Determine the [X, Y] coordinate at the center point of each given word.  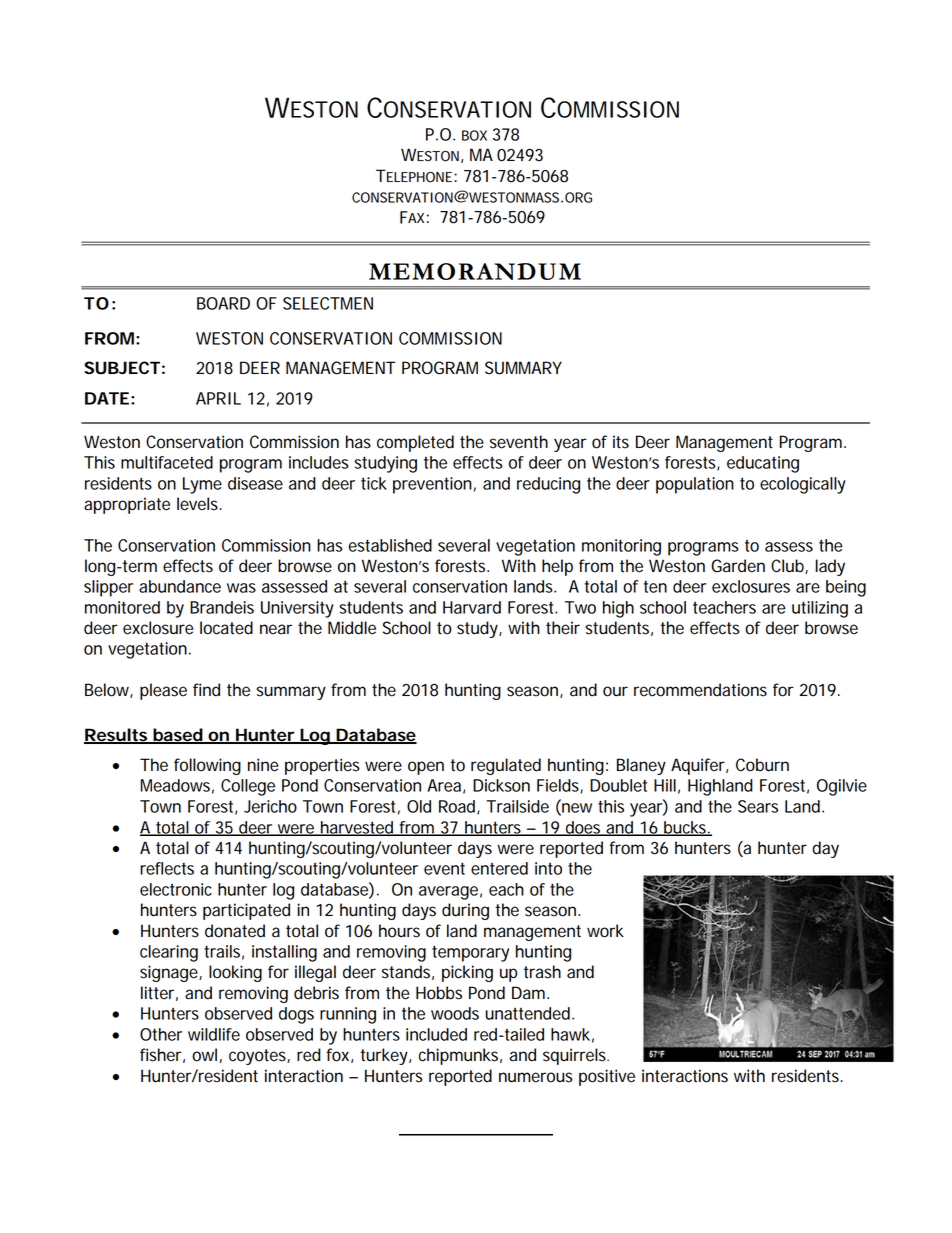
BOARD [223, 303]
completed [415, 443]
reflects [167, 868]
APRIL [218, 398]
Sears [758, 806]
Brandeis [222, 607]
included [436, 1034]
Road [458, 807]
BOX [474, 135]
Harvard [472, 607]
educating [763, 464]
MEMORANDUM [475, 271]
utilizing [820, 609]
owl [204, 1055]
